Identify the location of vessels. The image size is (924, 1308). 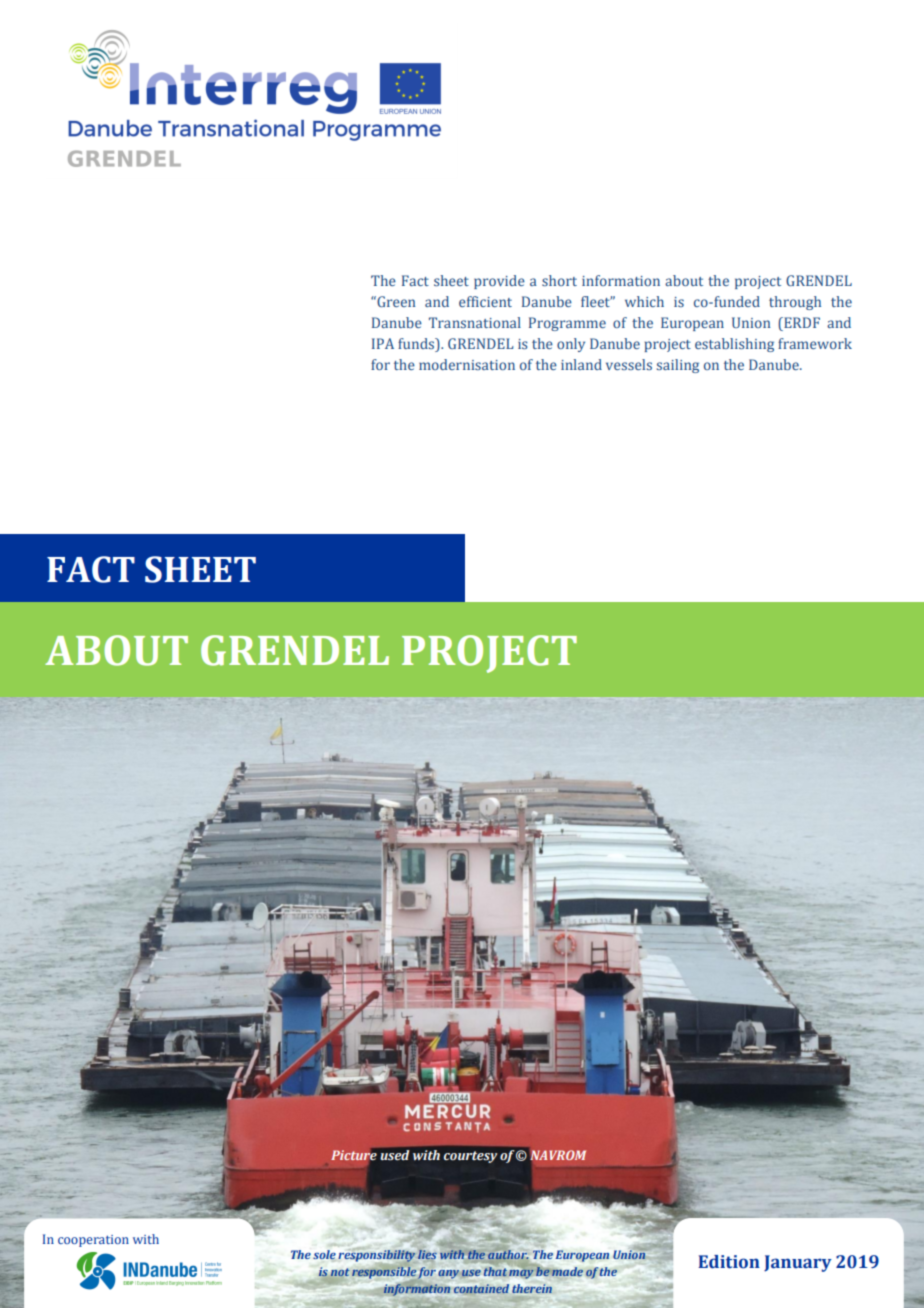
(629, 364).
